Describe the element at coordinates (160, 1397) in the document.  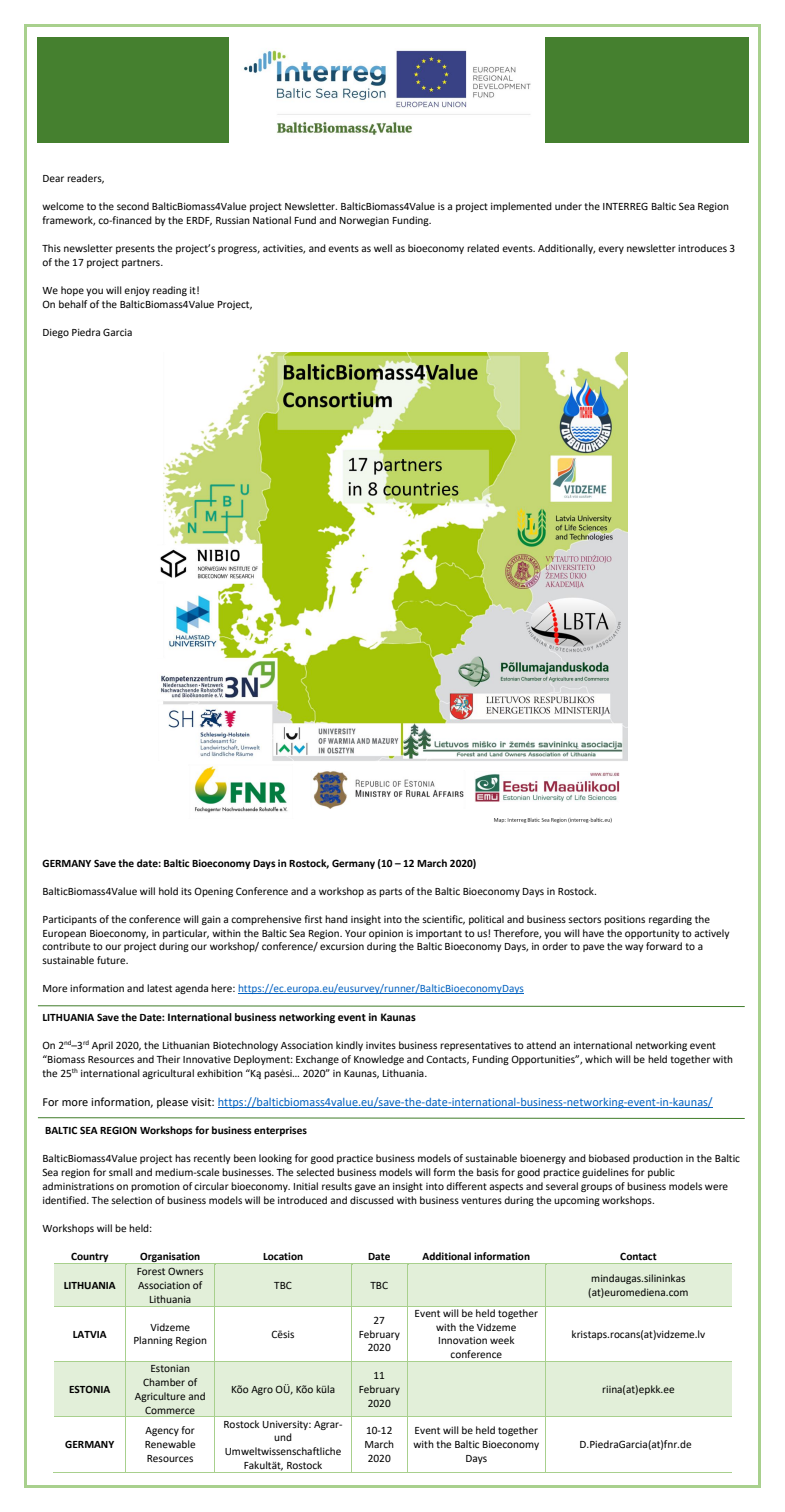
I see `Agriculture` at that location.
